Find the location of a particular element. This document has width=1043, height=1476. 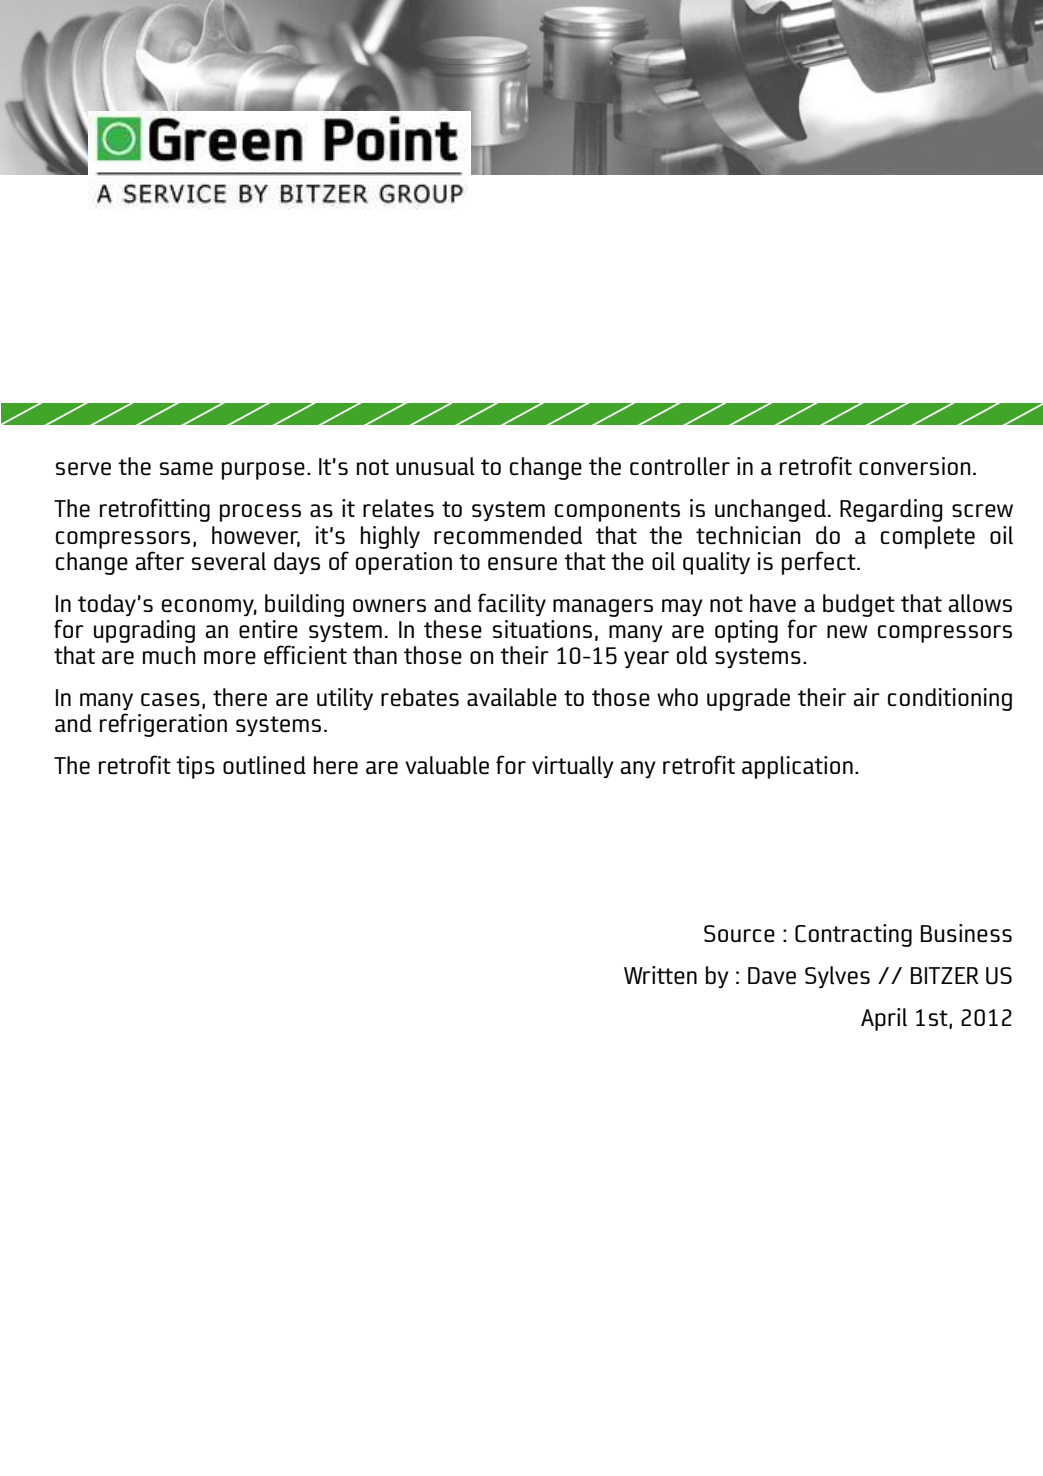

tips is located at coordinates (195, 767).
